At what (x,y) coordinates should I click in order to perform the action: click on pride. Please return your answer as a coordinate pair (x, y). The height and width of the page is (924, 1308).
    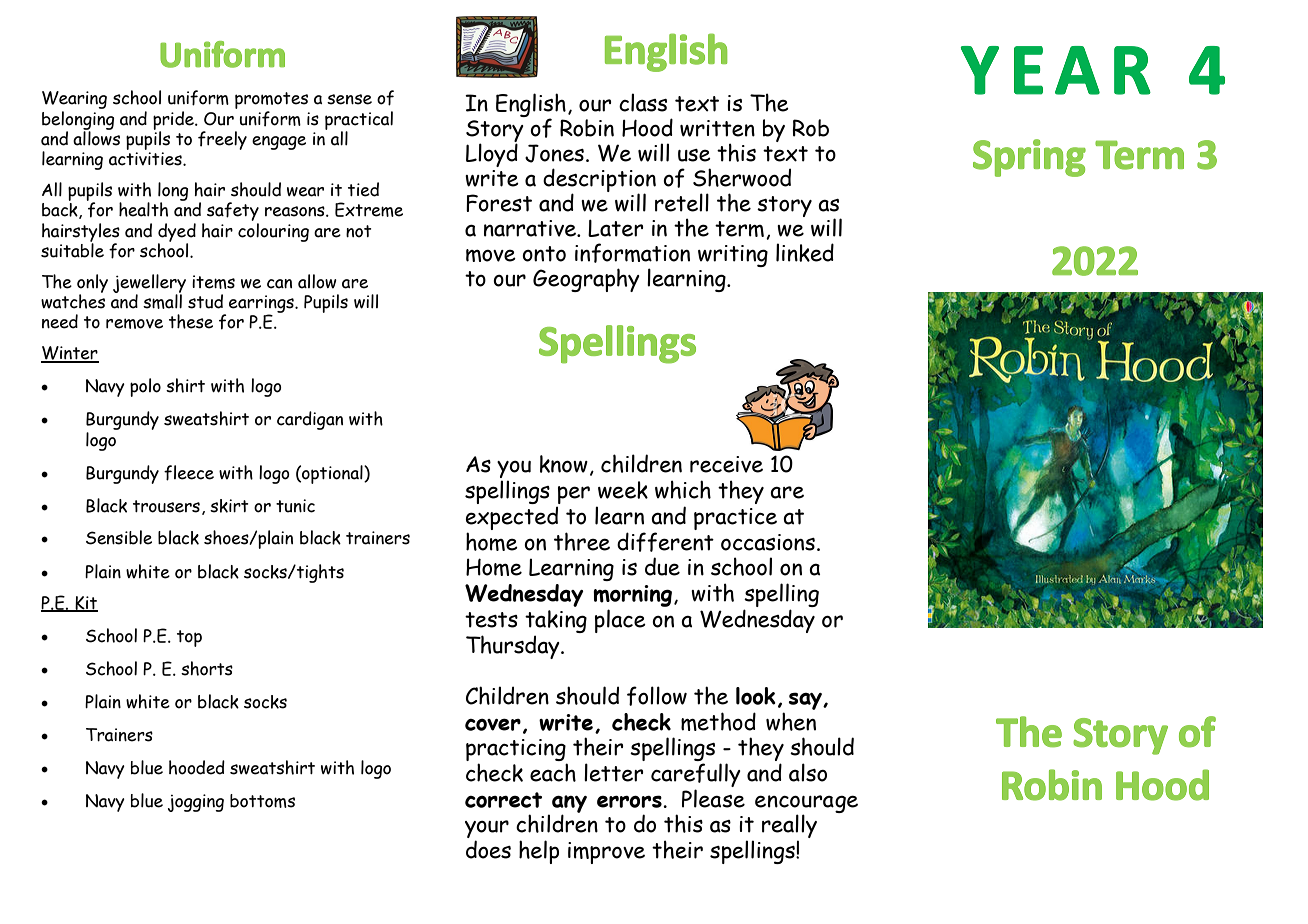
    Looking at the image, I should click on (174, 121).
